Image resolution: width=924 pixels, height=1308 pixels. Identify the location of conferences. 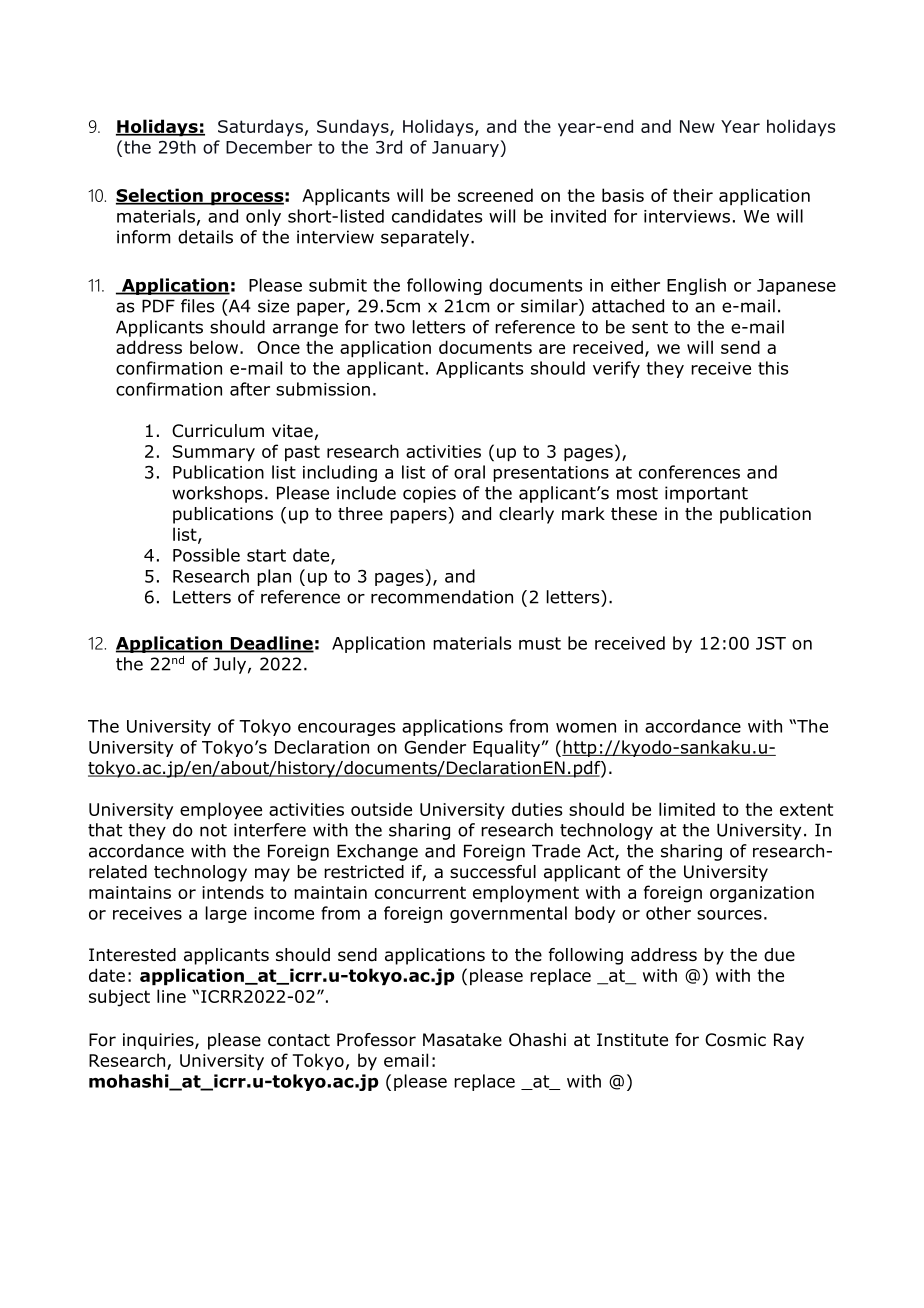
(689, 472).
